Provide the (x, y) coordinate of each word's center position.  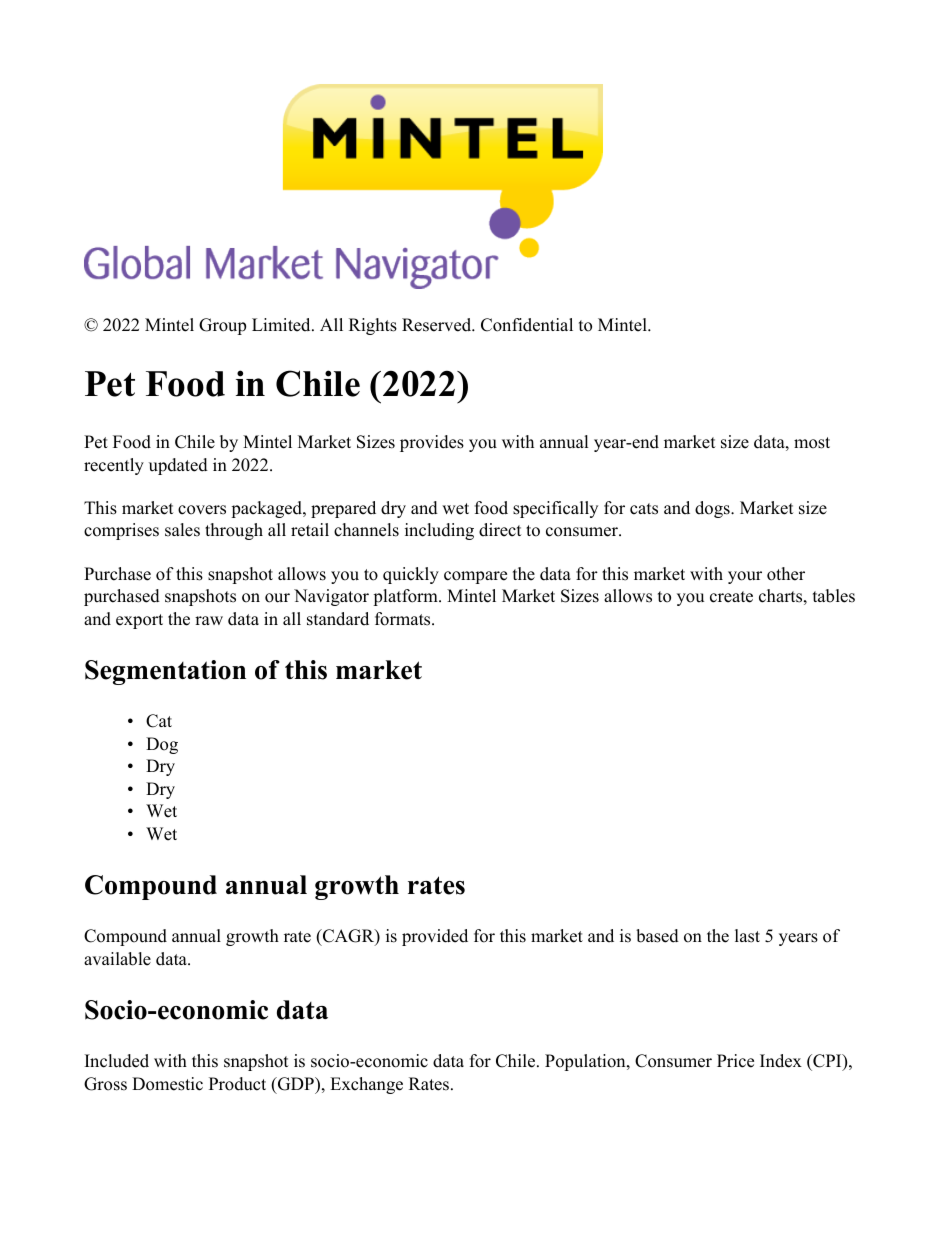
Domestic (167, 1084)
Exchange (366, 1085)
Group (222, 326)
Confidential (527, 325)
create (731, 597)
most (812, 443)
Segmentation (165, 672)
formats (404, 619)
